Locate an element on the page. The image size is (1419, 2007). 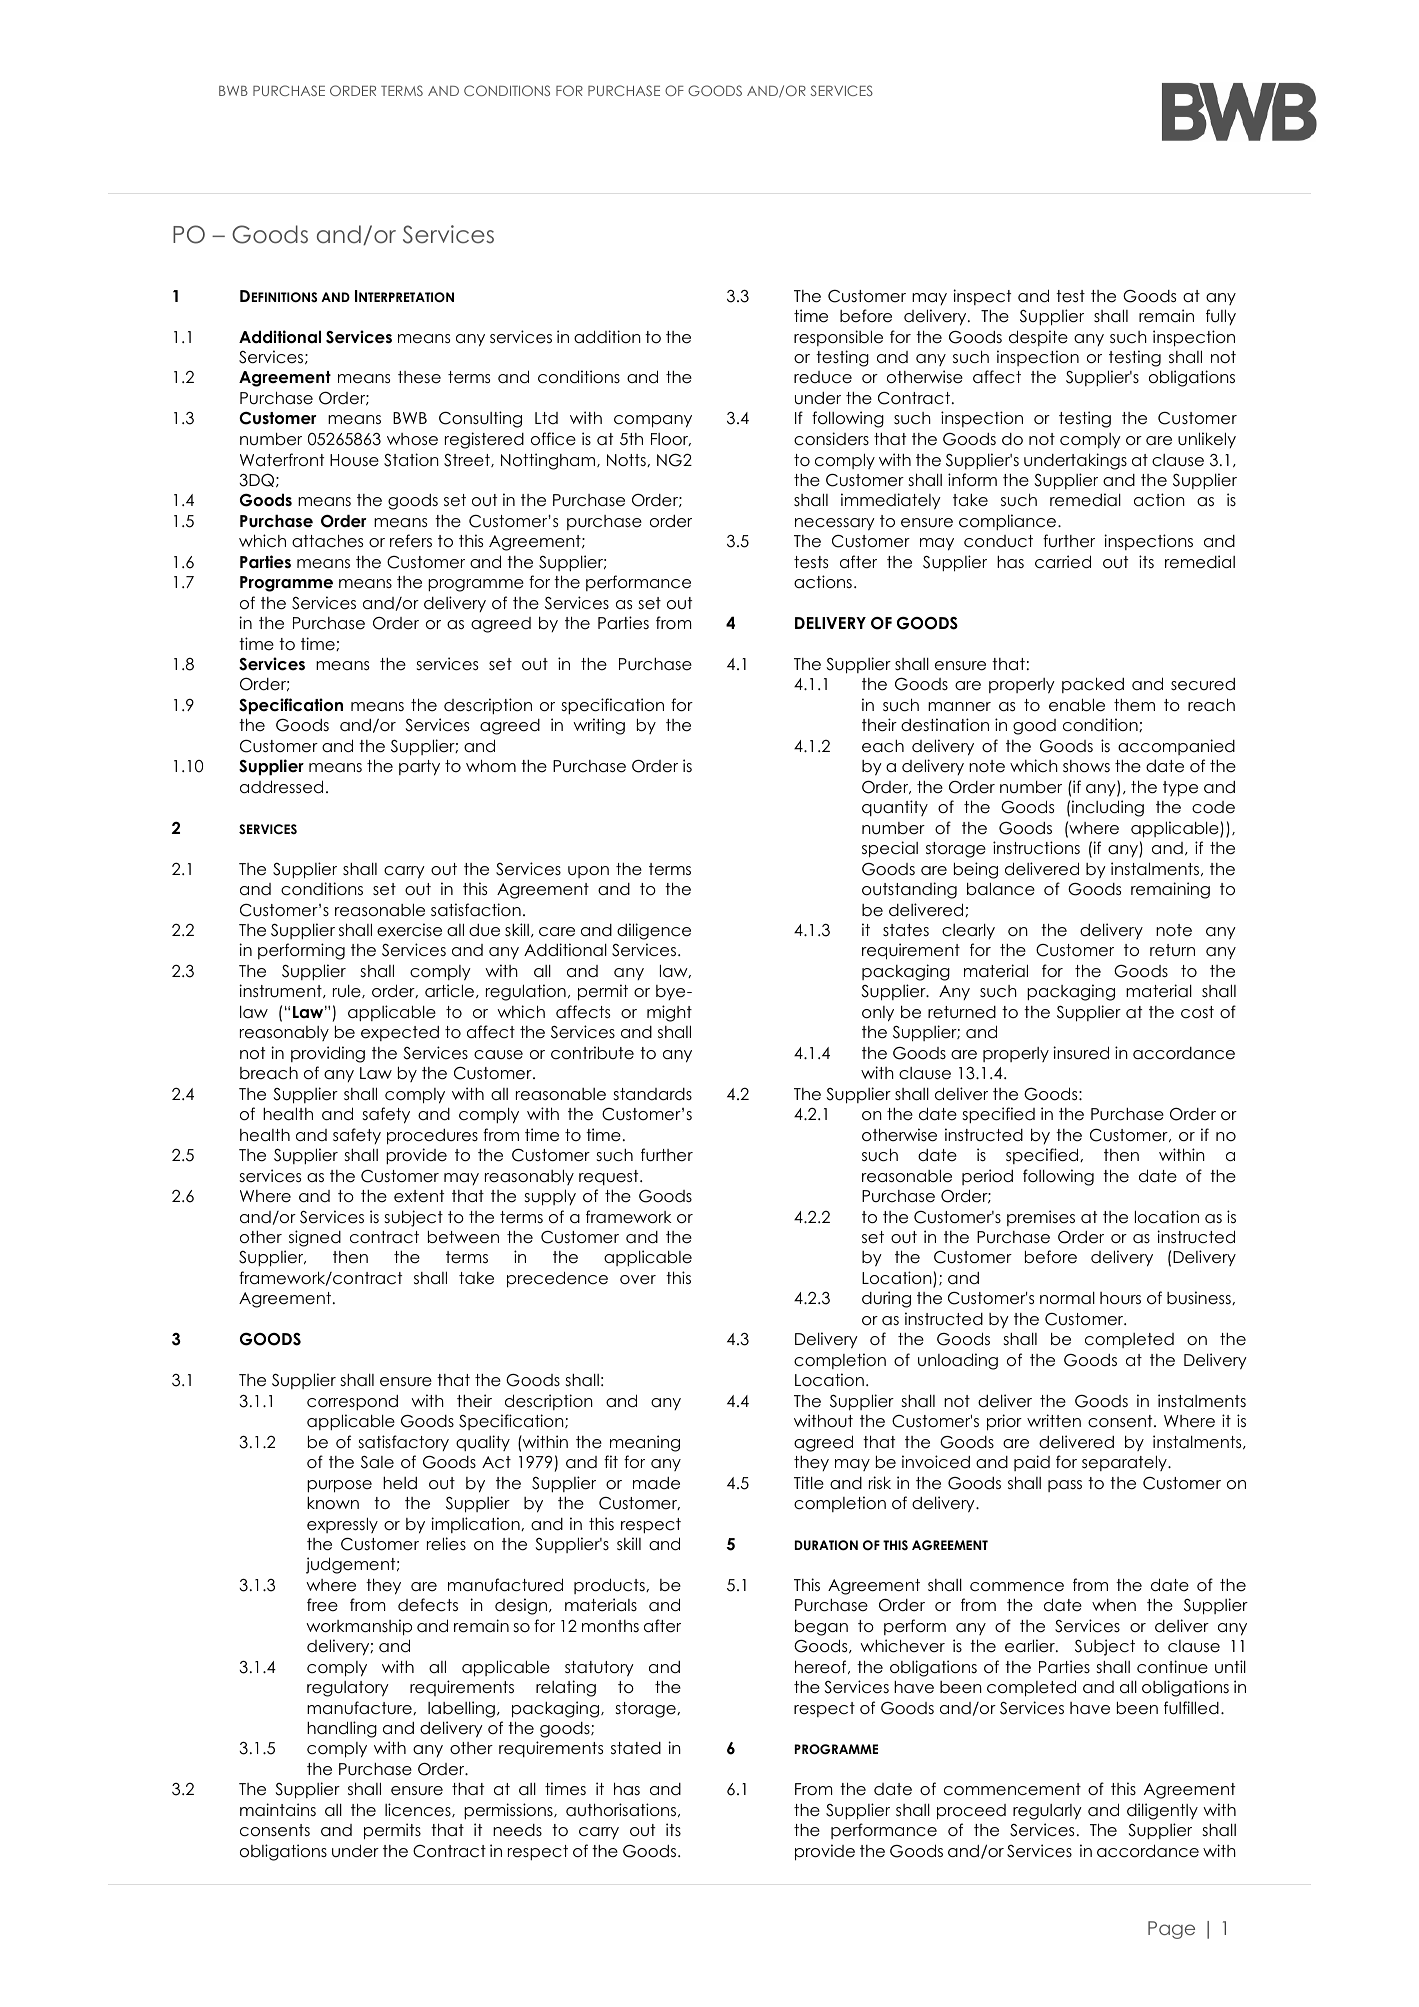
exercise is located at coordinates (409, 930).
